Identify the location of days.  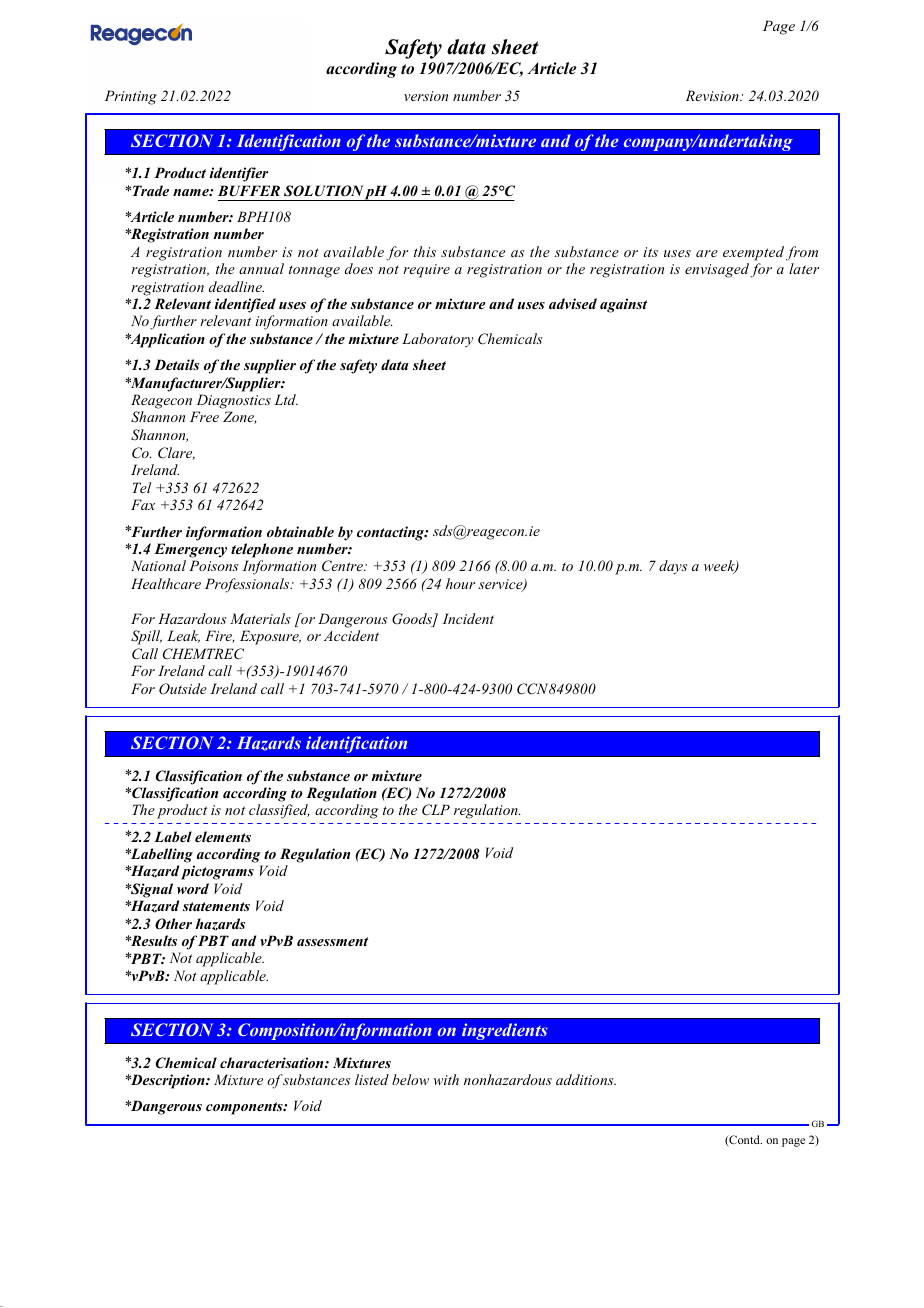
(673, 567).
